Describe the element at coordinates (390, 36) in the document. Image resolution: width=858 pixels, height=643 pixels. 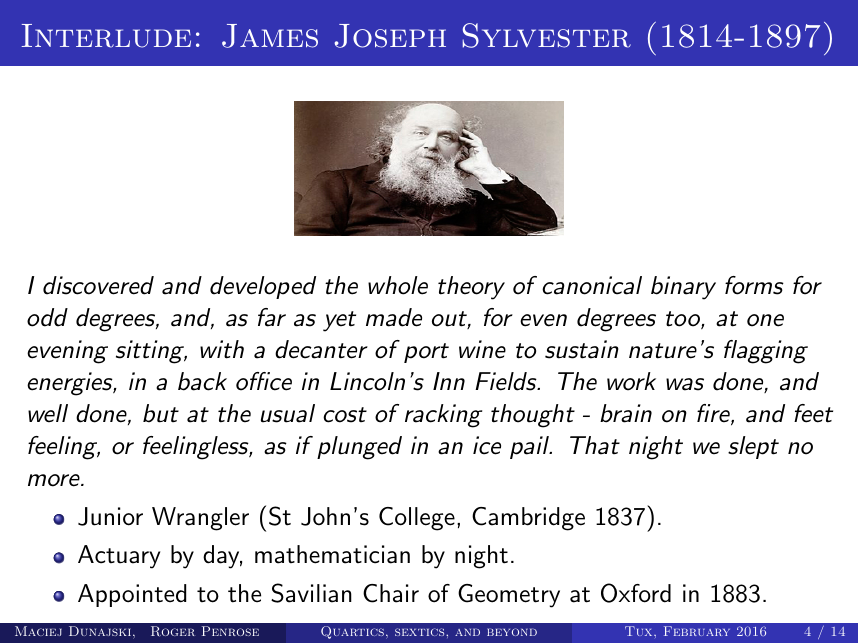
I see `Joseph` at that location.
